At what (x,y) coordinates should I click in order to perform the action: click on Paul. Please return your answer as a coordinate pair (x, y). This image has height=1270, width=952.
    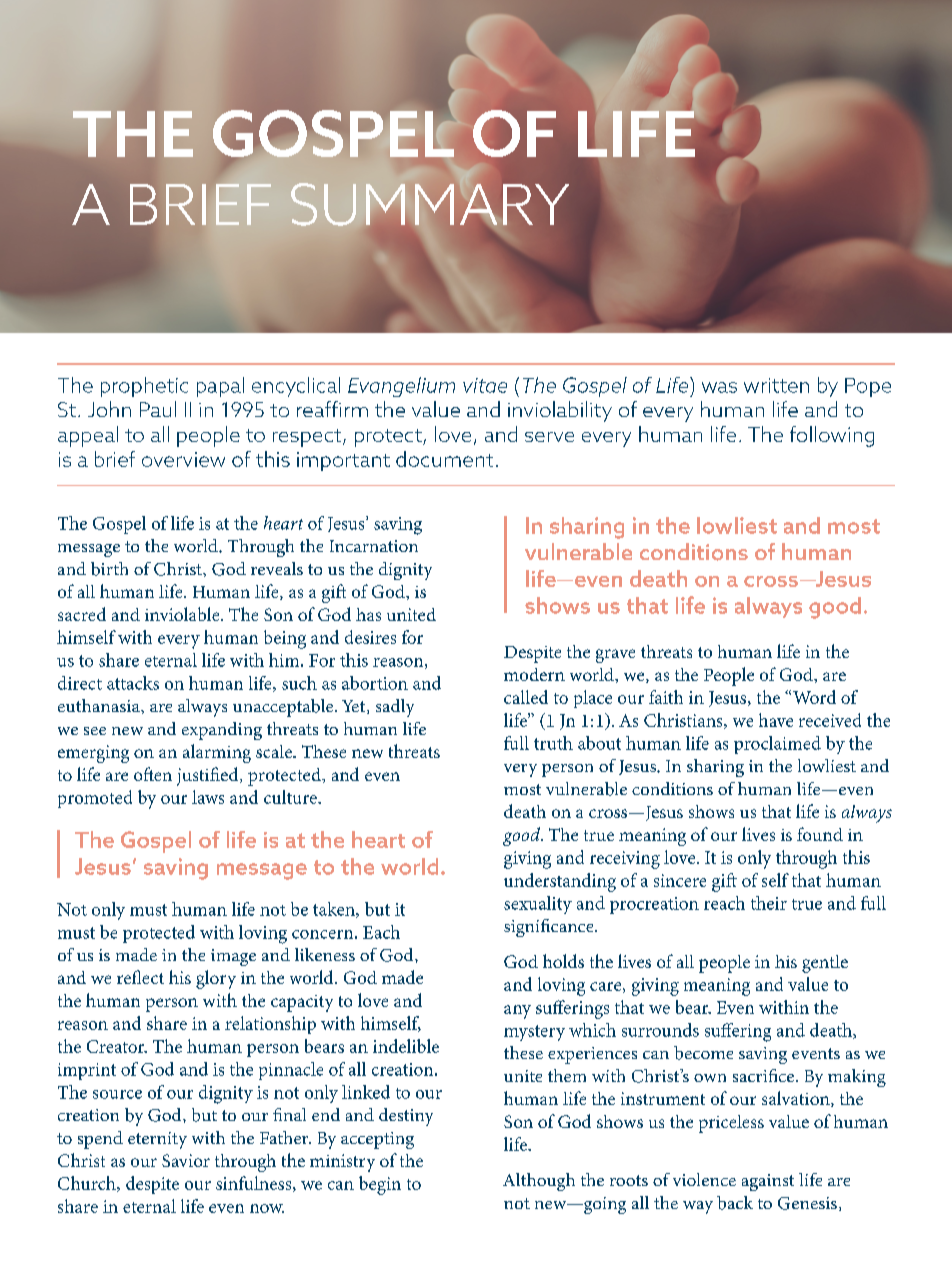
    Looking at the image, I should click on (158, 409).
